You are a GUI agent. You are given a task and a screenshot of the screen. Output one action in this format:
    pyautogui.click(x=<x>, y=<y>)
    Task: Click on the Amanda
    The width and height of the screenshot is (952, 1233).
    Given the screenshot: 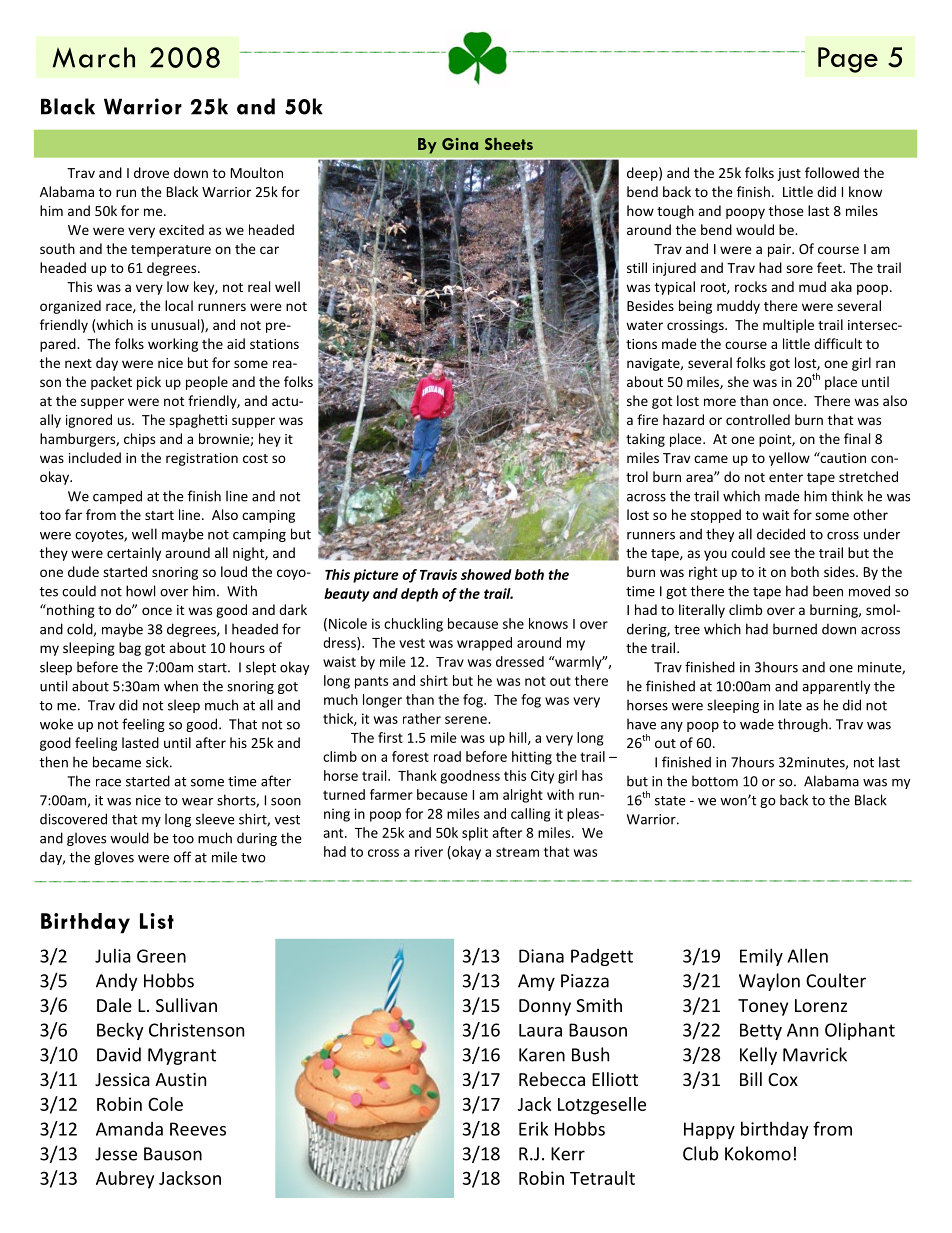 What is the action you would take?
    pyautogui.click(x=129, y=1129)
